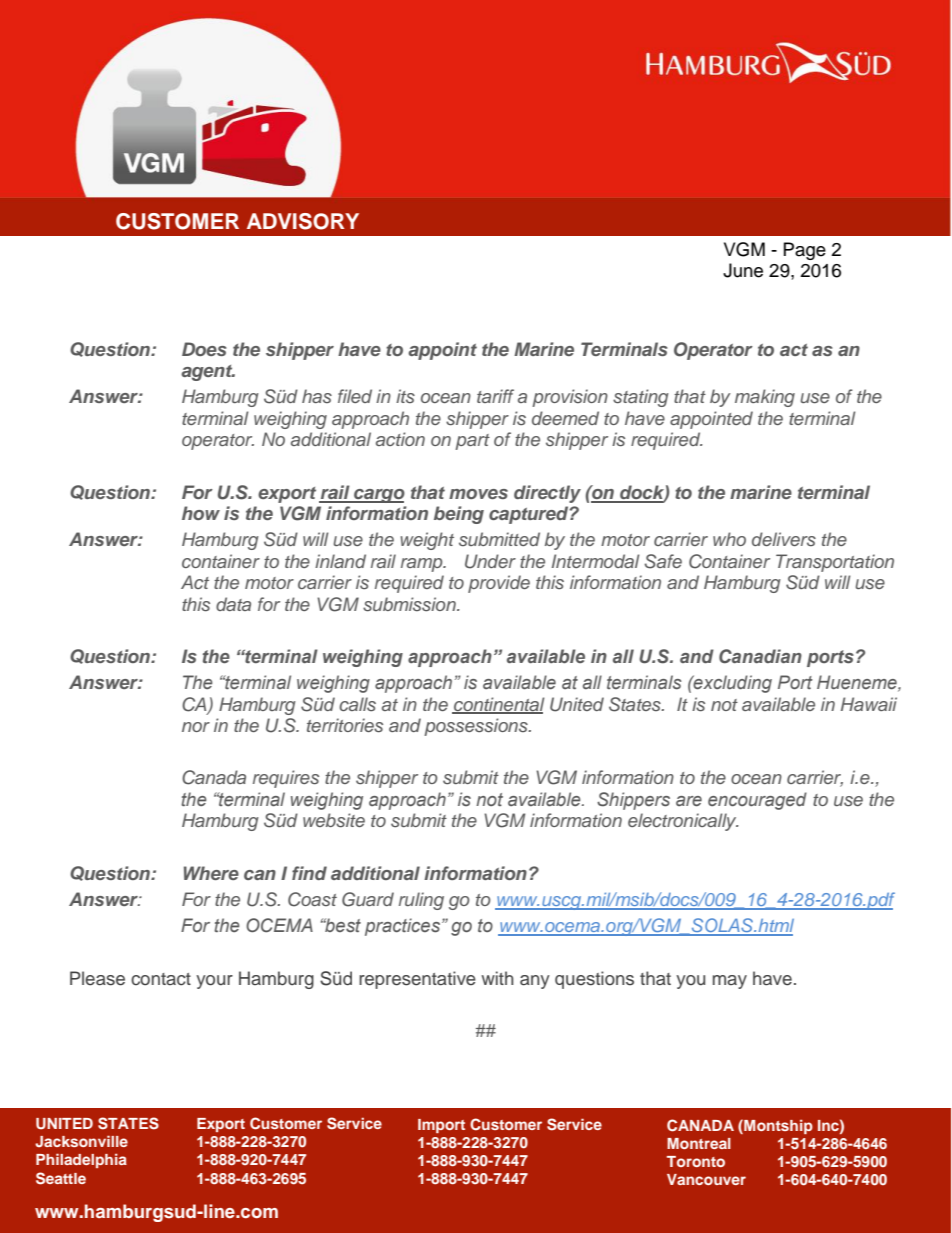 This screenshot has width=952, height=1233. I want to click on encouraged, so click(757, 801).
